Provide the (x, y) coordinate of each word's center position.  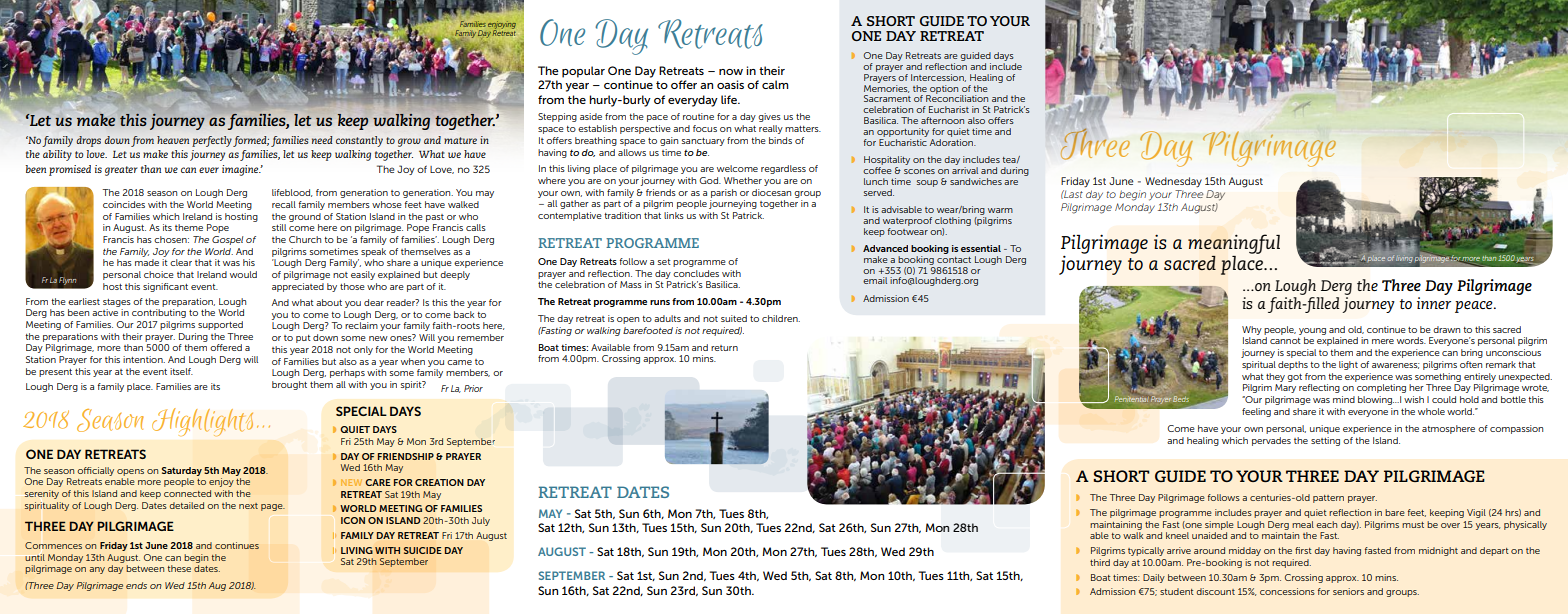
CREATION (439, 482)
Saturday (182, 471)
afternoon (942, 120)
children (781, 318)
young (1312, 331)
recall (284, 204)
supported (220, 325)
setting (1325, 441)
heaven (173, 140)
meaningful (1234, 245)
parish (724, 193)
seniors (1348, 591)
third (1100, 562)
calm (775, 84)
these (179, 568)
